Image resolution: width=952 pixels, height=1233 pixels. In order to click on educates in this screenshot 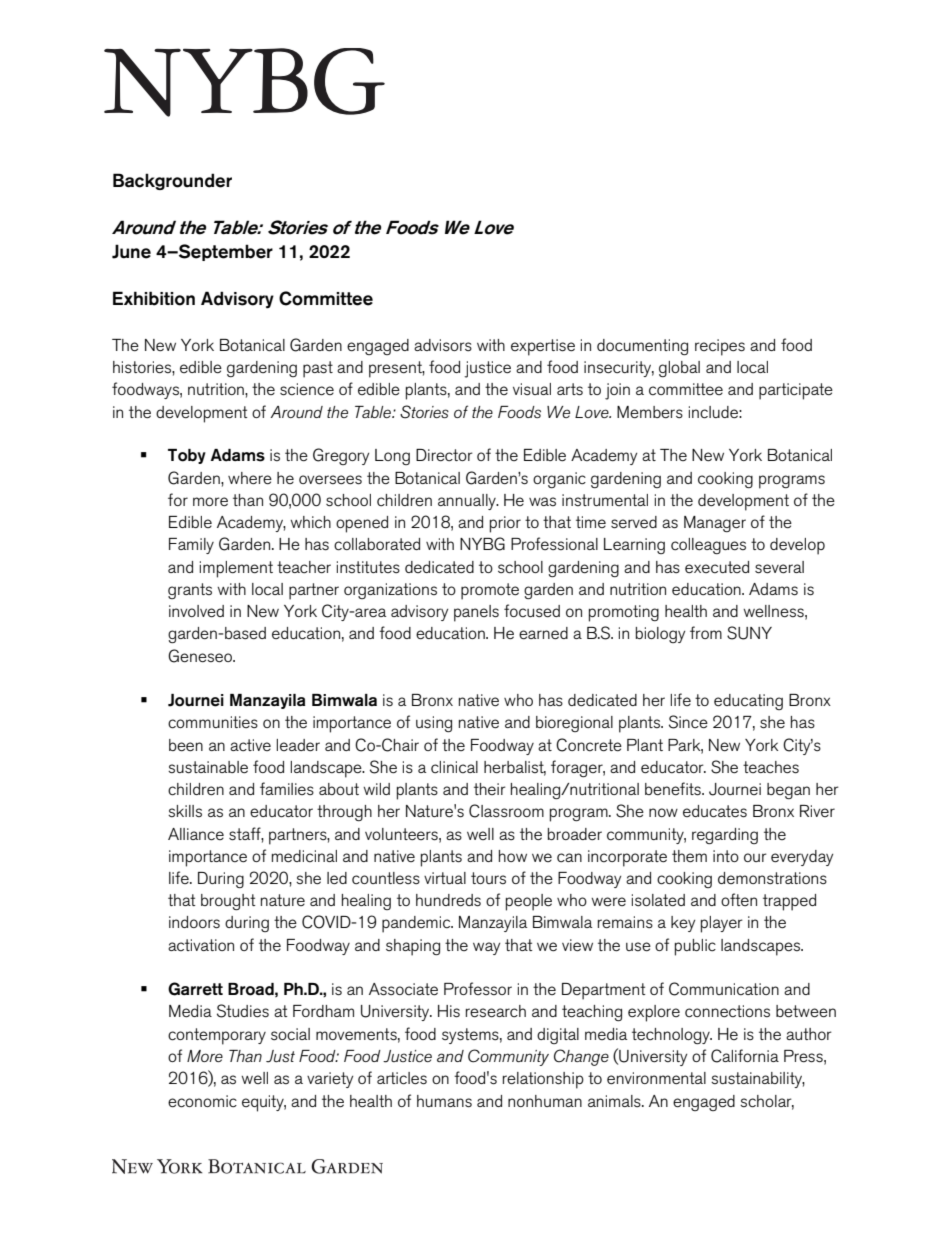, I will do `click(715, 811)`.
